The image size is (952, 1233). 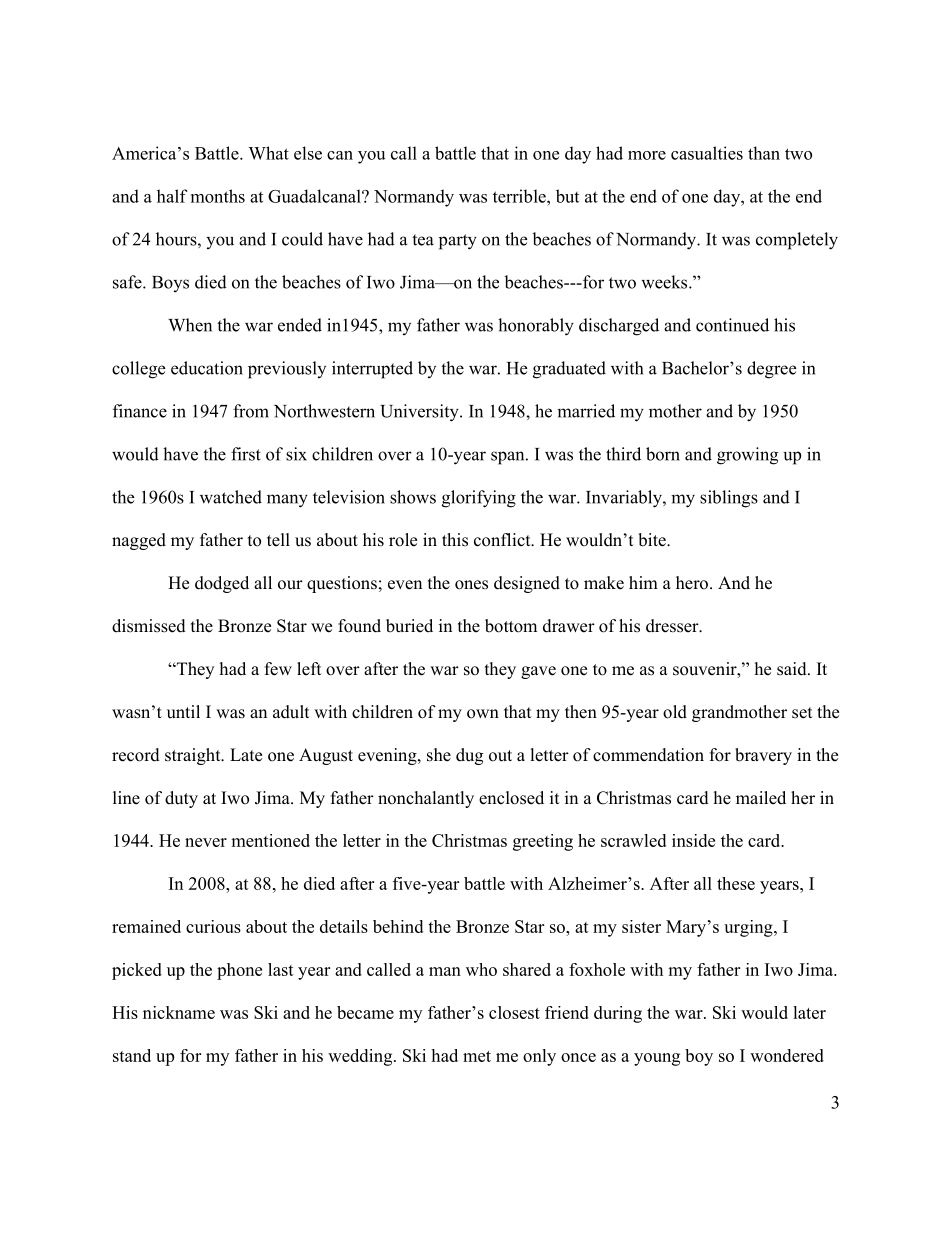 What do you see at coordinates (520, 196) in the screenshot?
I see `terrible` at bounding box center [520, 196].
